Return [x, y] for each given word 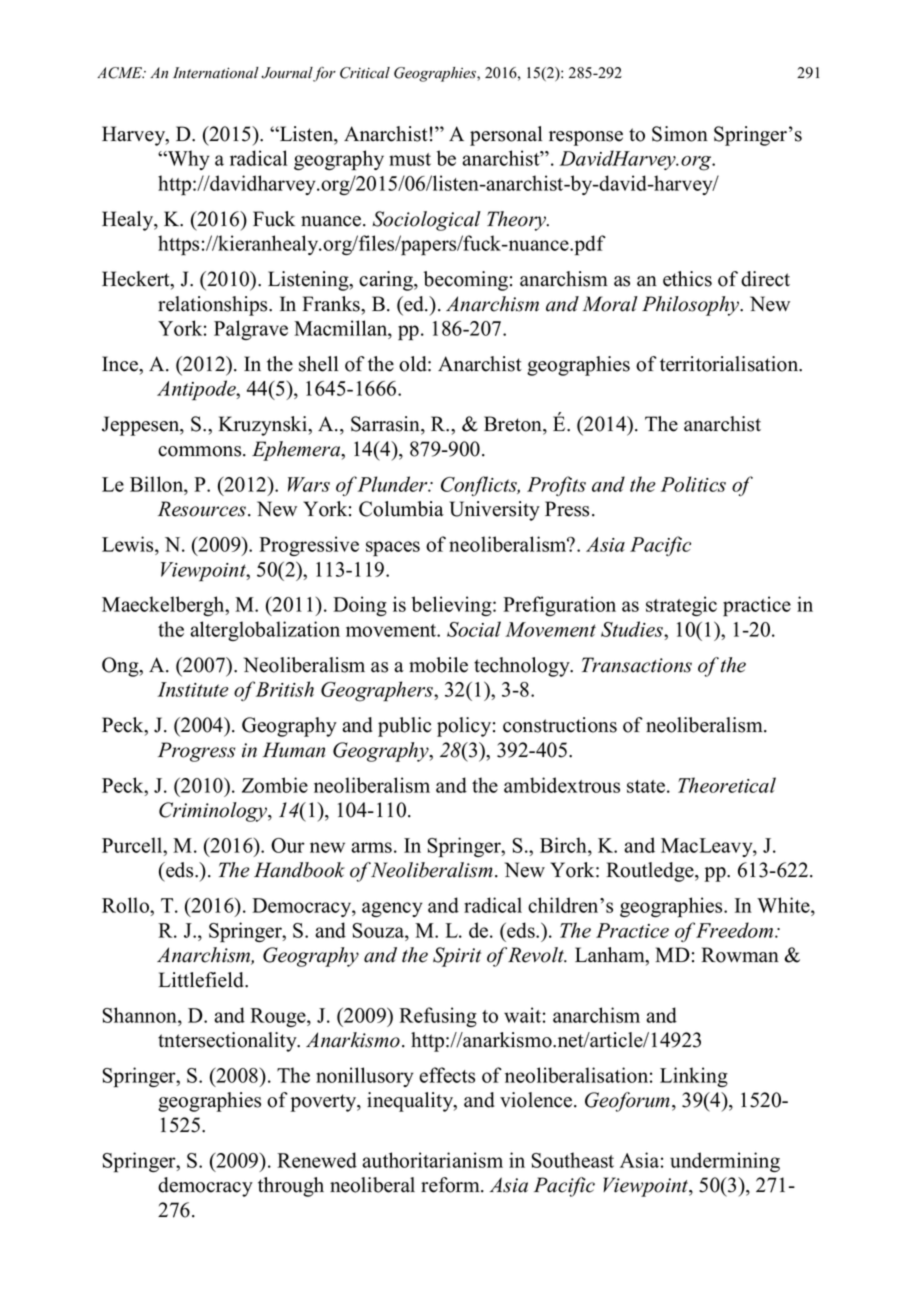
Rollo [126, 905]
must [410, 159]
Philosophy [692, 306]
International [216, 73]
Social [474, 629]
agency [392, 909]
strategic [681, 606]
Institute [193, 689]
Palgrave [251, 330]
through [291, 1187]
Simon [680, 134]
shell [318, 364]
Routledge [651, 872]
